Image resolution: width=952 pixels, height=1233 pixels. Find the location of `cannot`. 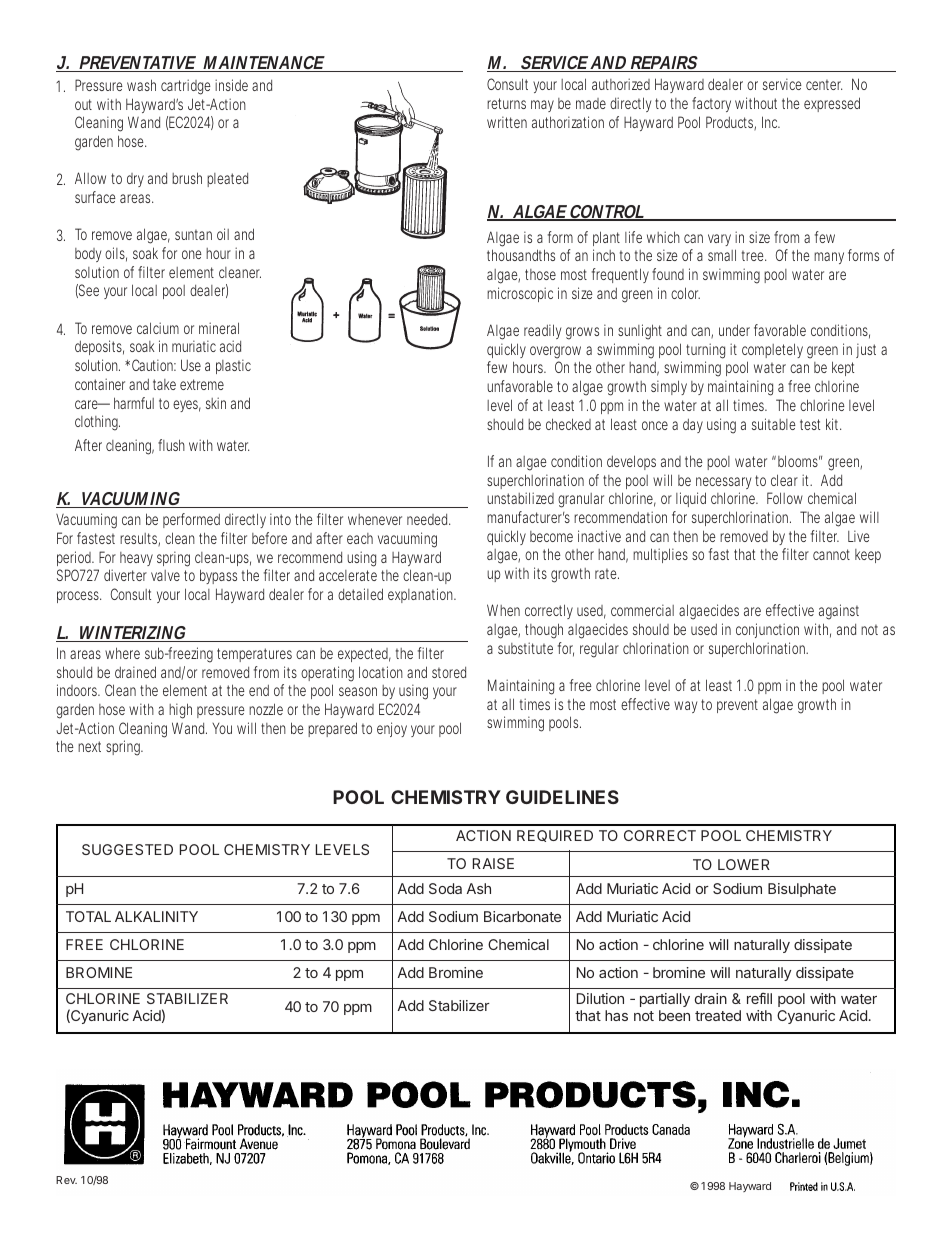

cannot is located at coordinates (831, 554).
